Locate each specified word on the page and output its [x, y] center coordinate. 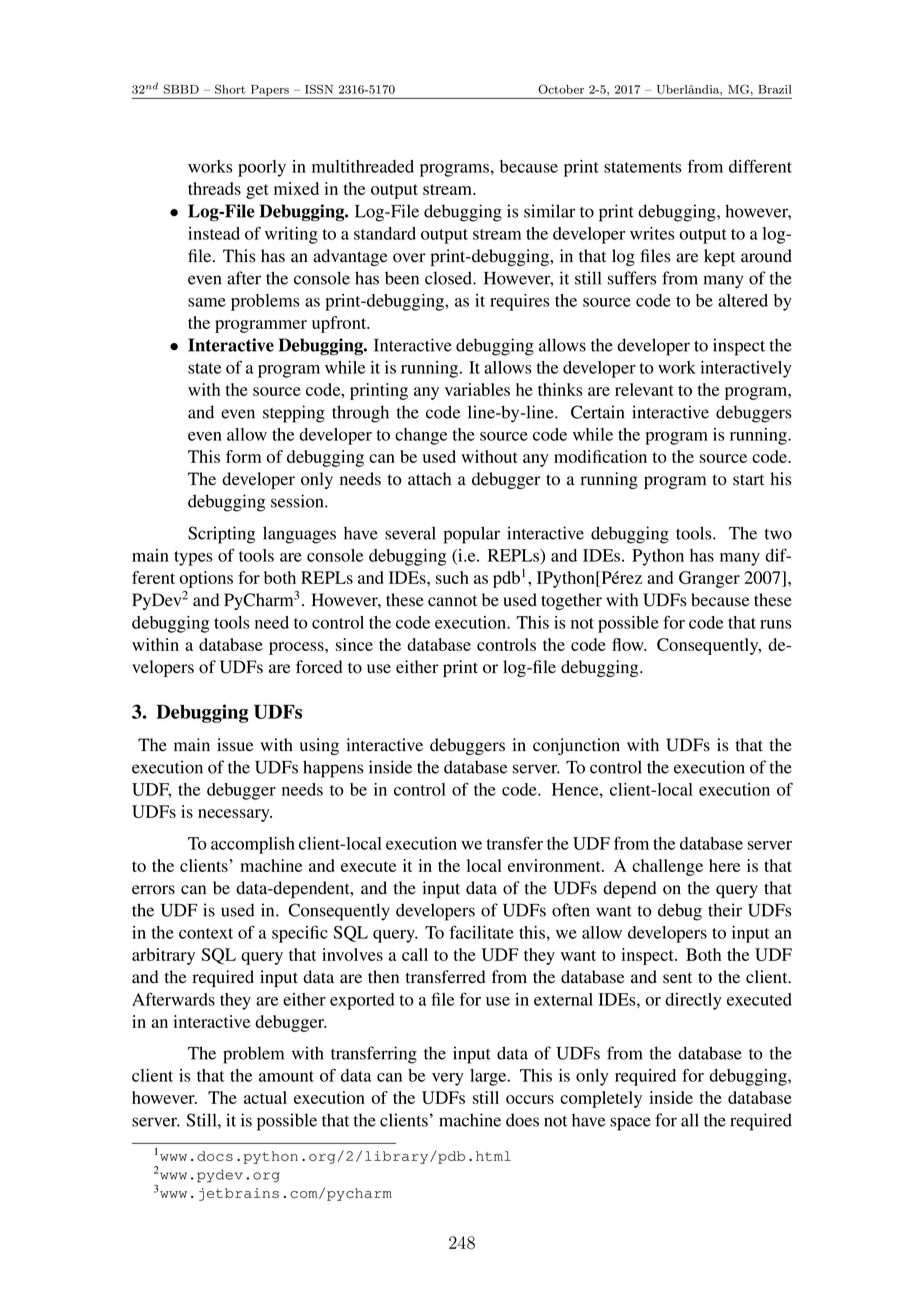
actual [265, 1097]
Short [230, 89]
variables [477, 389]
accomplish [253, 845]
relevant [644, 389]
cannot [452, 601]
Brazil [775, 89]
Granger [709, 579]
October [561, 89]
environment [555, 865]
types [193, 558]
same [207, 302]
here [724, 865]
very [448, 1079]
